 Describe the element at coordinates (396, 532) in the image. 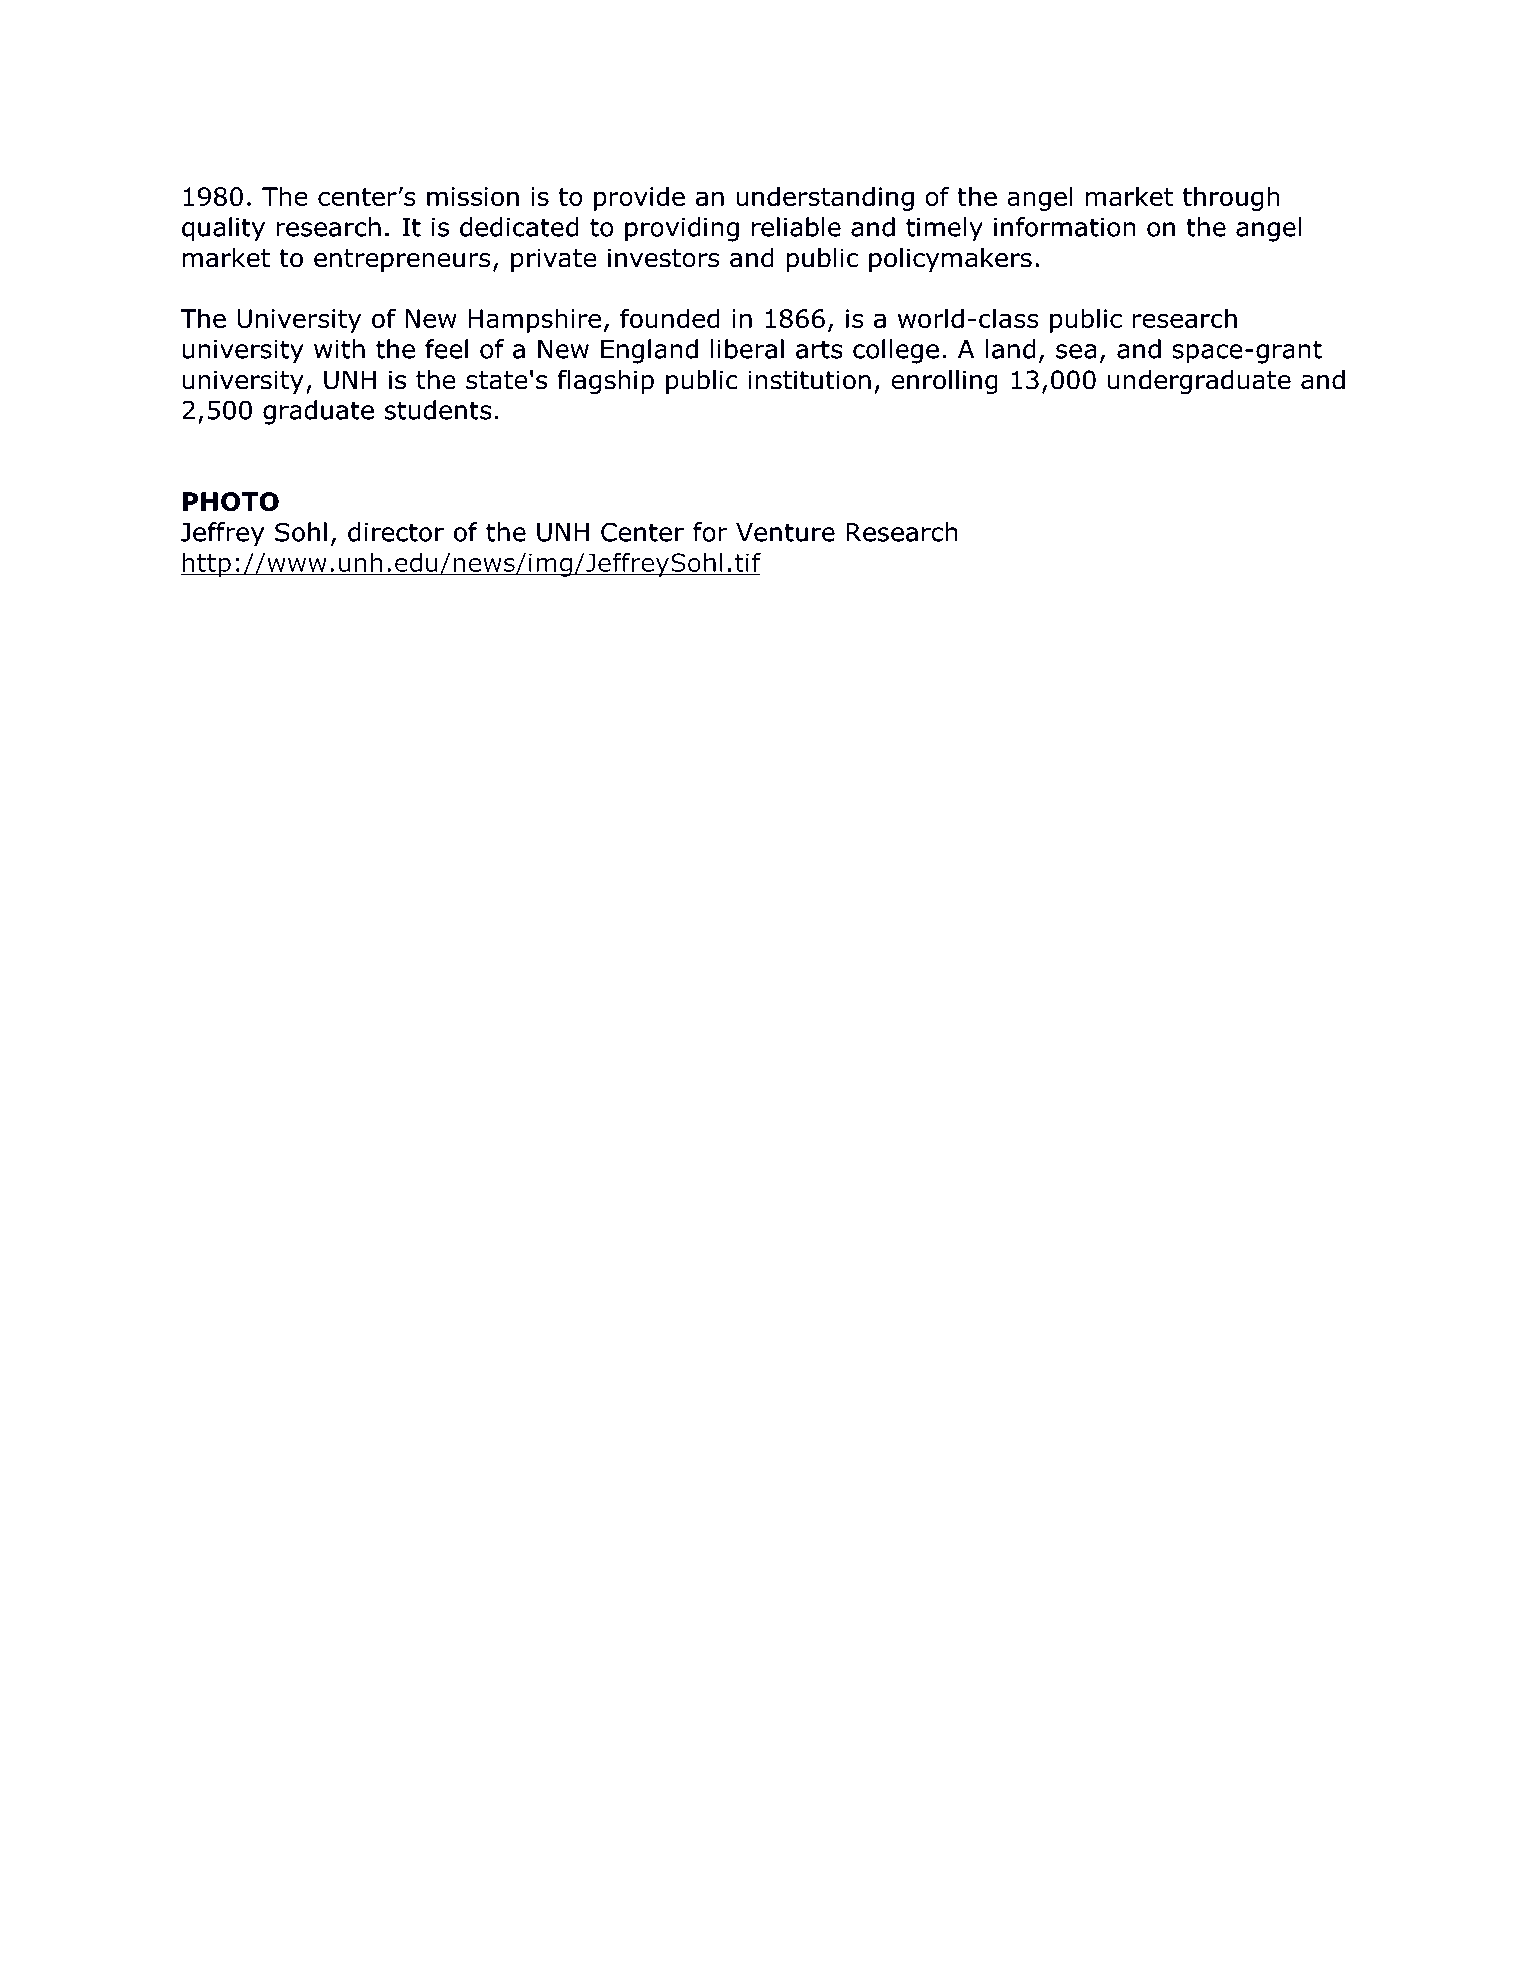

I see `director` at that location.
